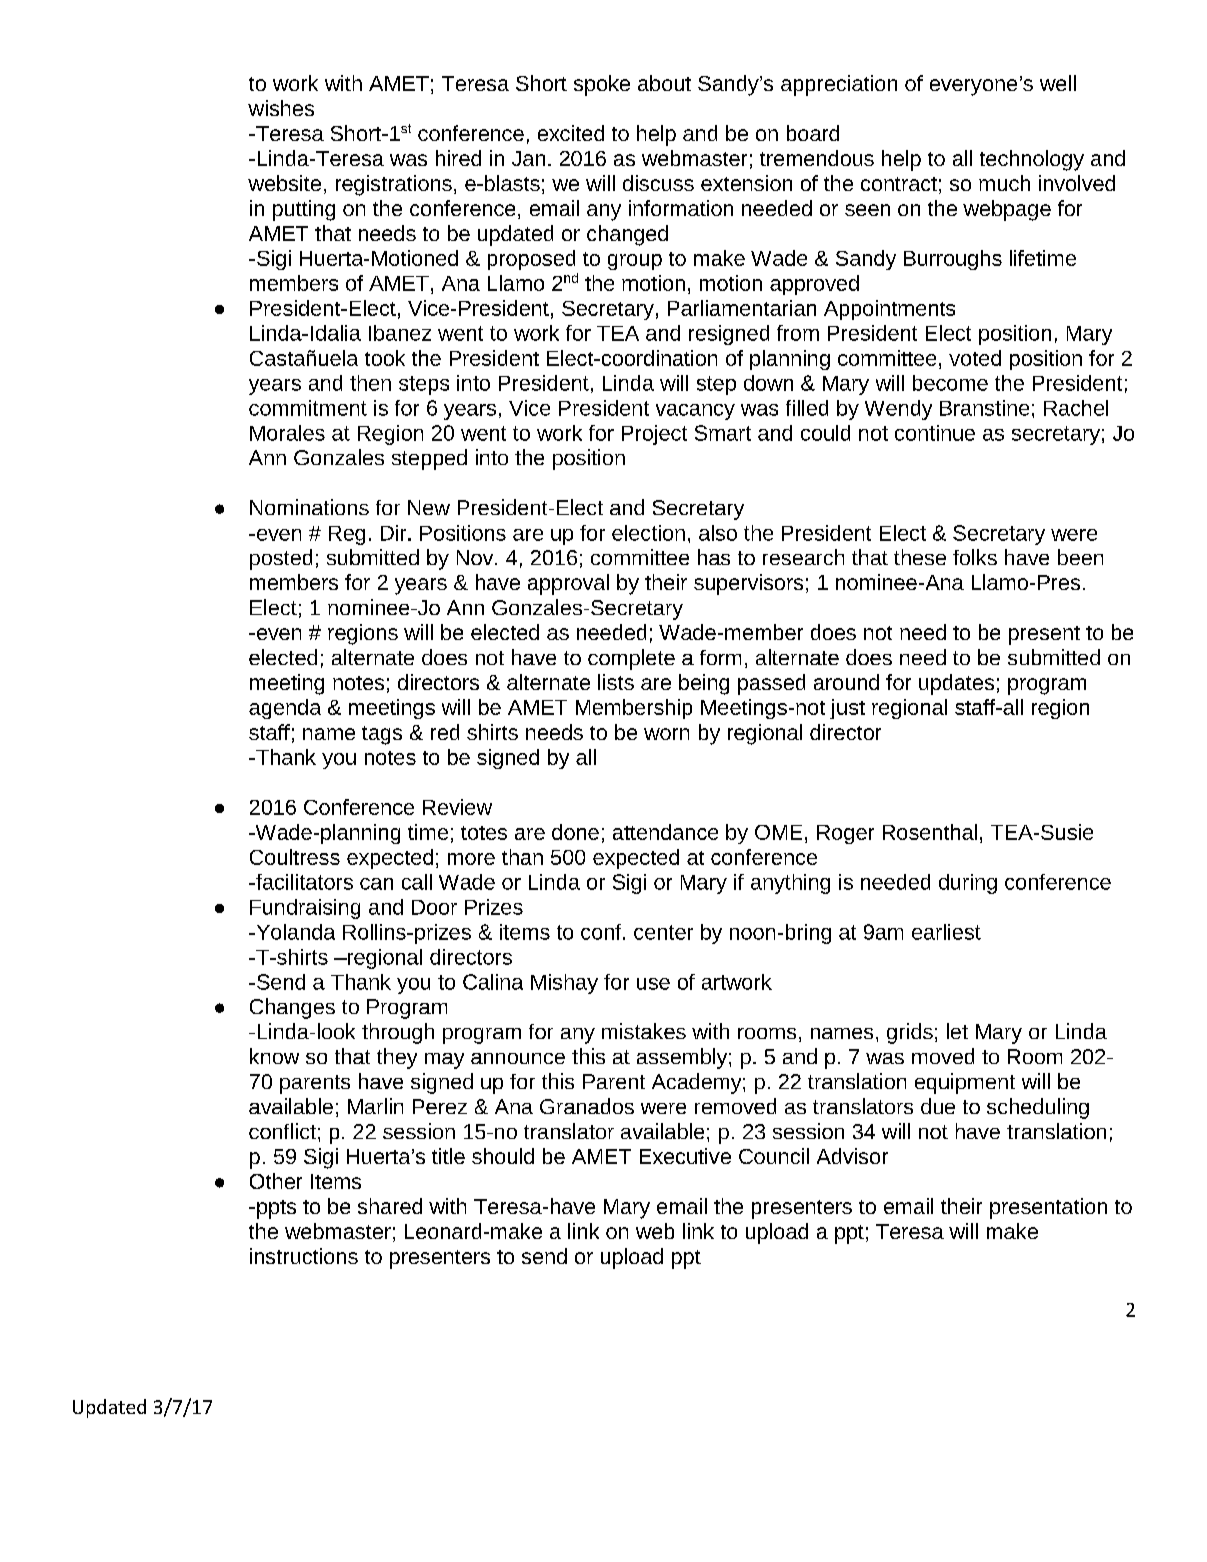  What do you see at coordinates (1032, 160) in the image?
I see `technology` at bounding box center [1032, 160].
